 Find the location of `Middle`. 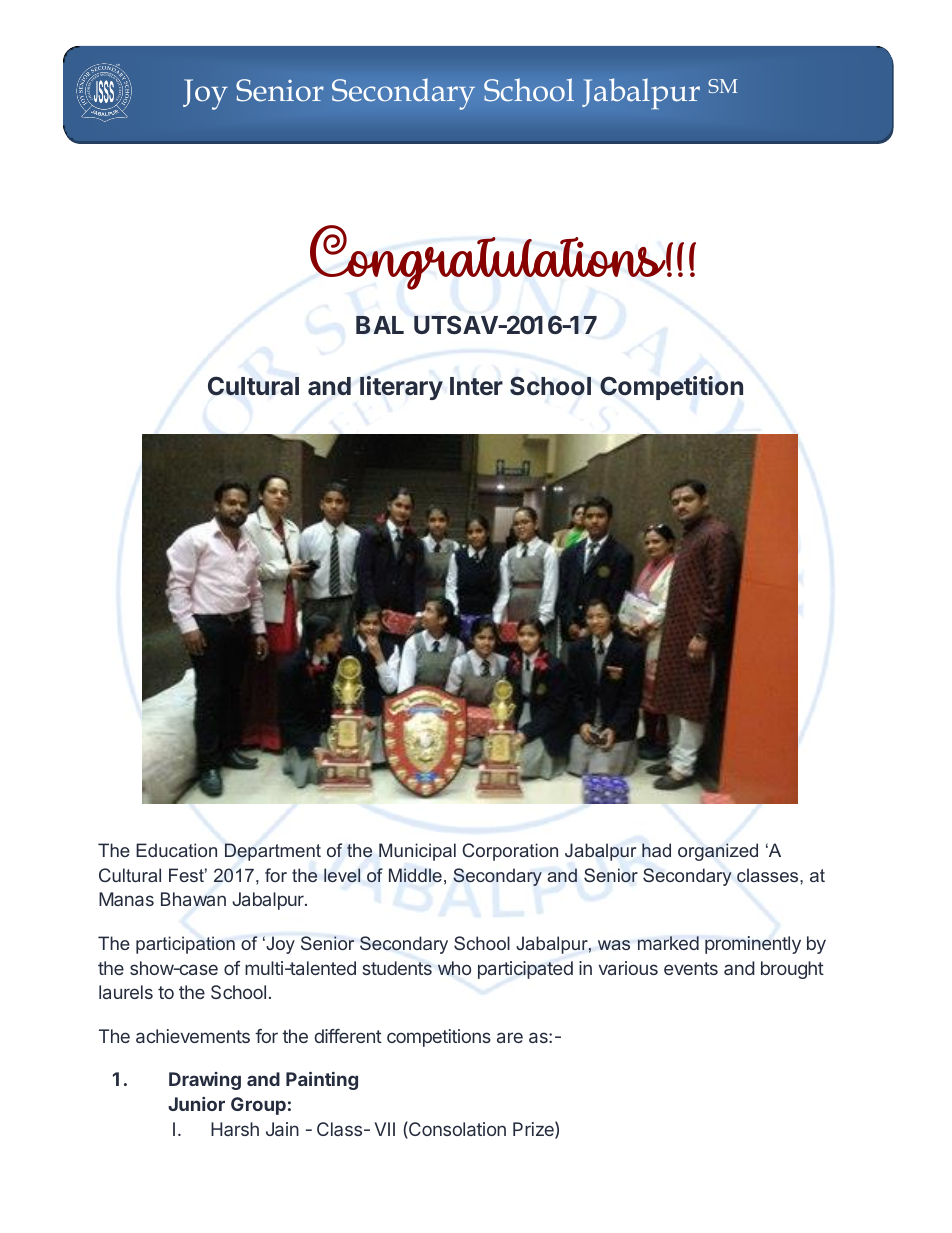

Middle is located at coordinates (415, 875).
